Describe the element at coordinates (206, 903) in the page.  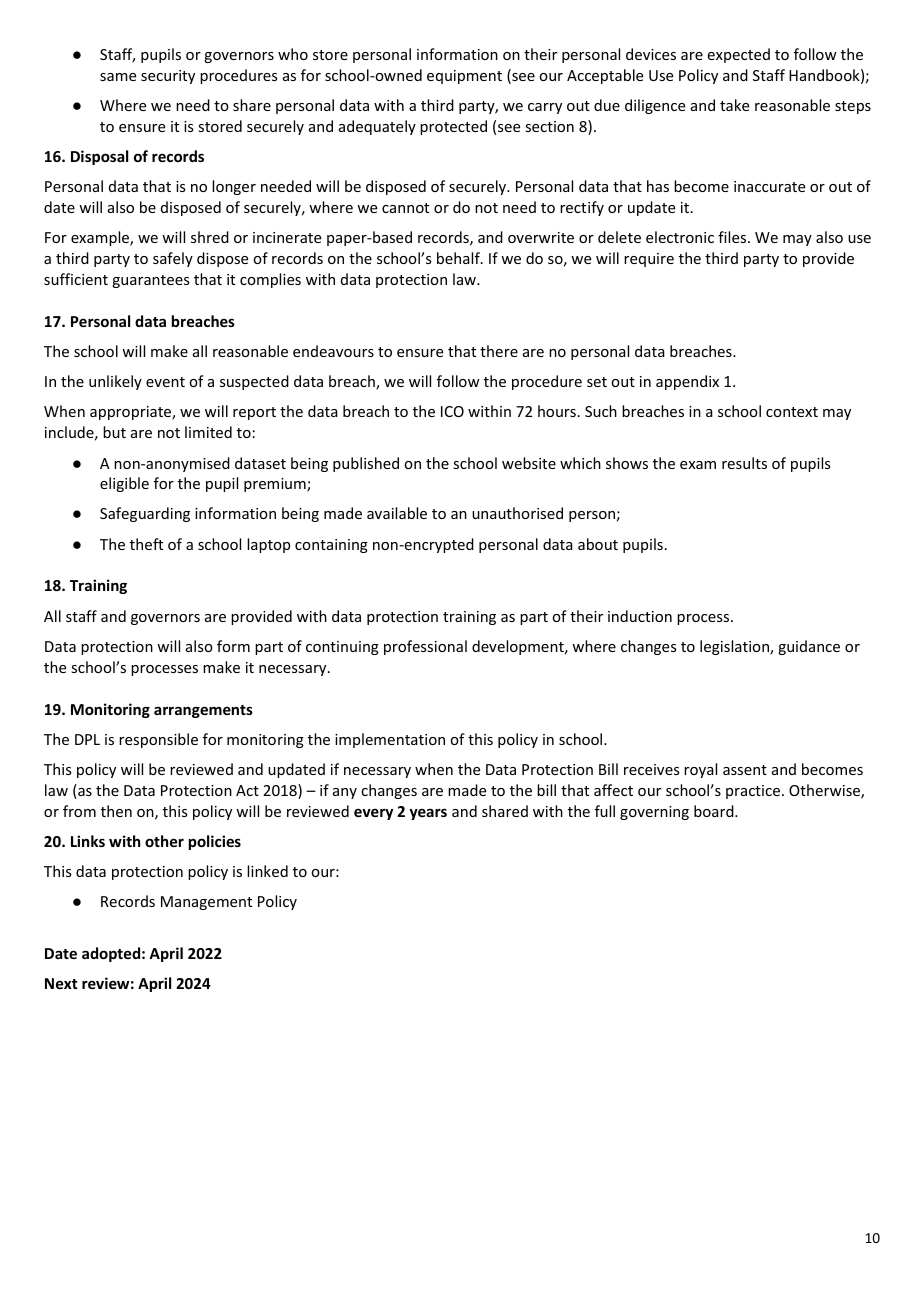
I see `Management` at that location.
